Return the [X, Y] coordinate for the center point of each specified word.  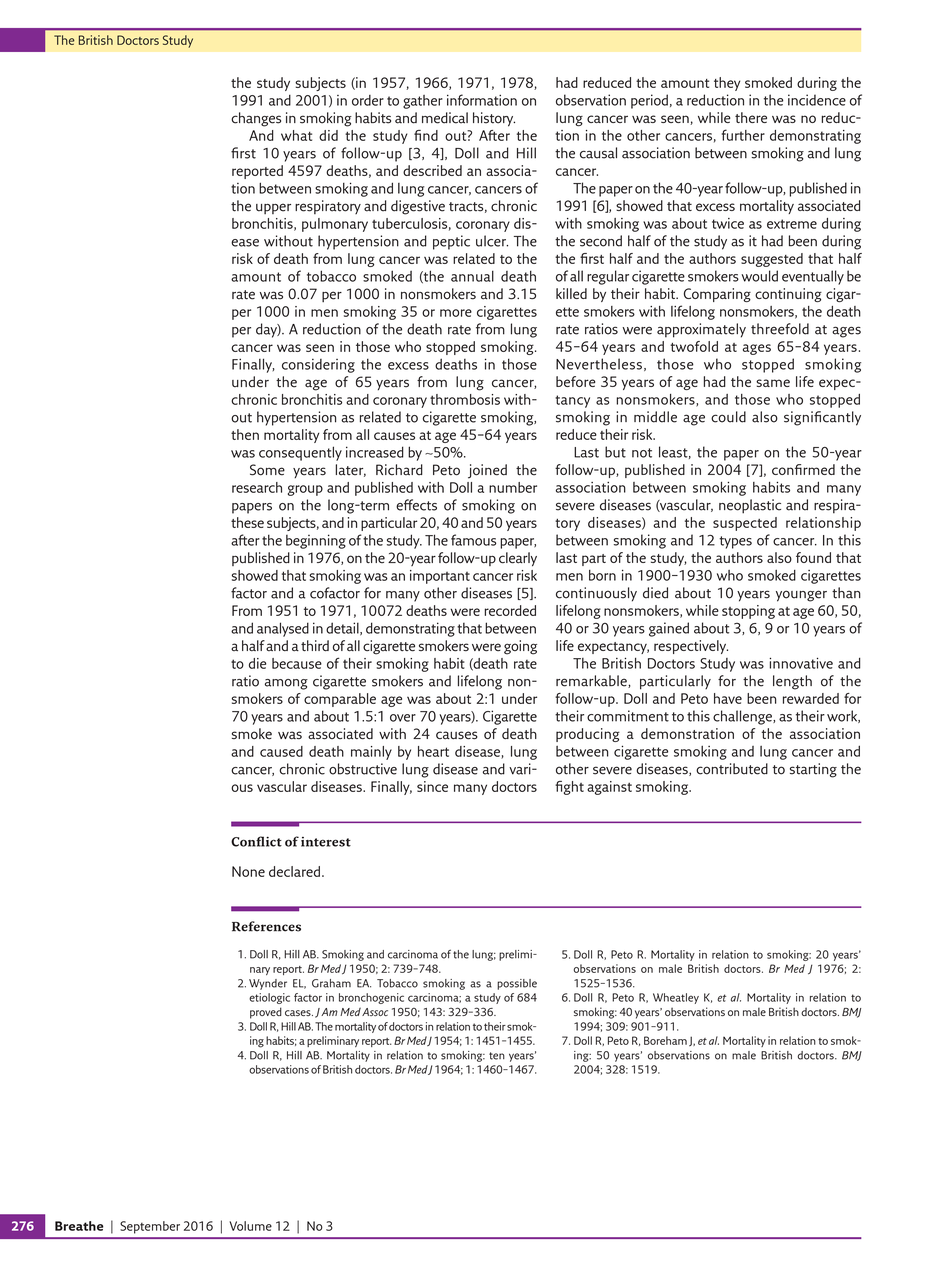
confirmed [803, 469]
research [257, 487]
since [432, 786]
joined [487, 471]
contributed [732, 769]
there [751, 117]
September [150, 1227]
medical [445, 118]
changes [256, 119]
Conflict [256, 841]
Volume [250, 1226]
